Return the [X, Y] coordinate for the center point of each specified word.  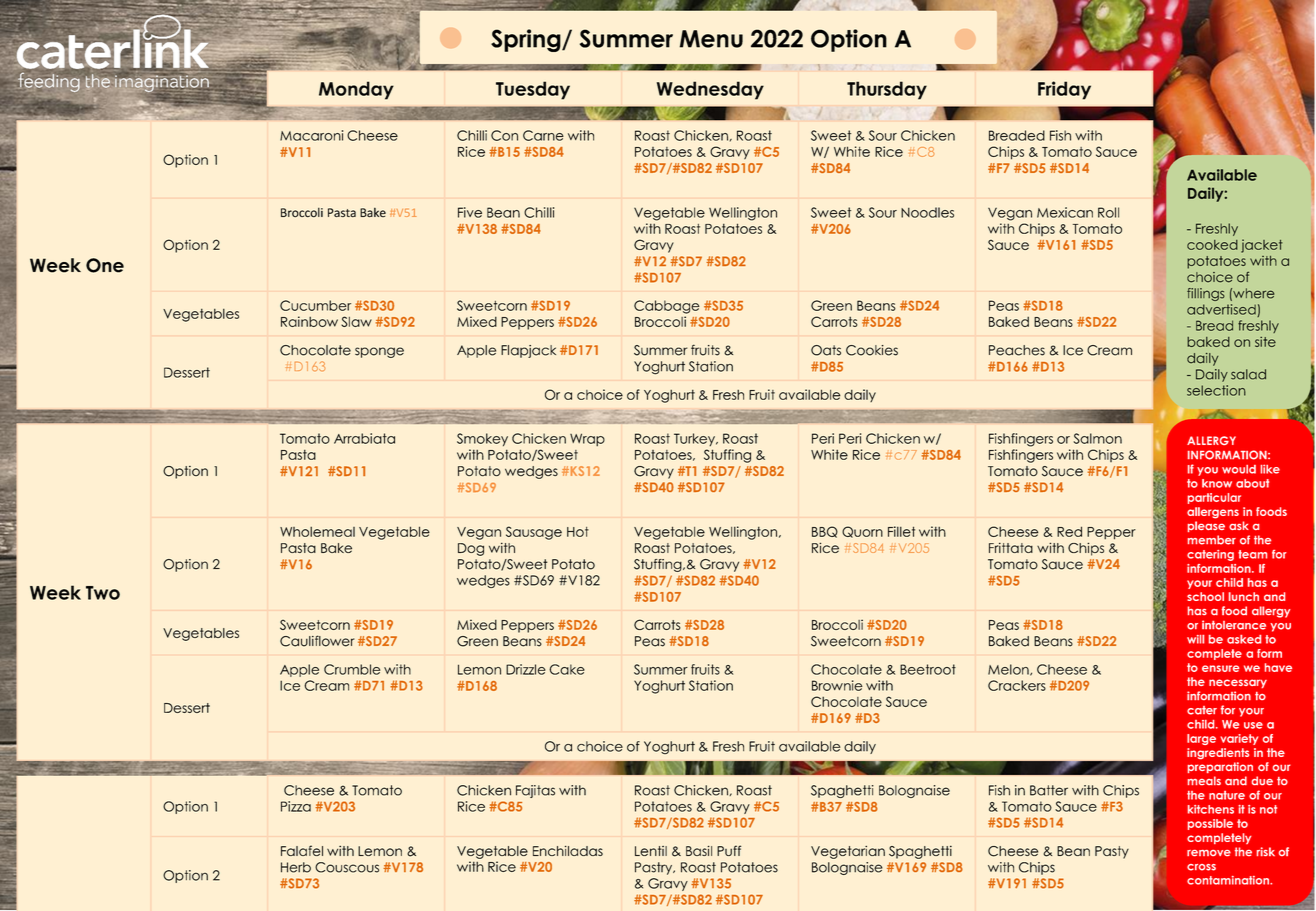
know [1217, 483]
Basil [699, 851]
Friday [1064, 90]
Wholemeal [317, 532]
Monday [356, 90]
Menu [711, 39]
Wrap [587, 439]
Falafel [302, 850]
